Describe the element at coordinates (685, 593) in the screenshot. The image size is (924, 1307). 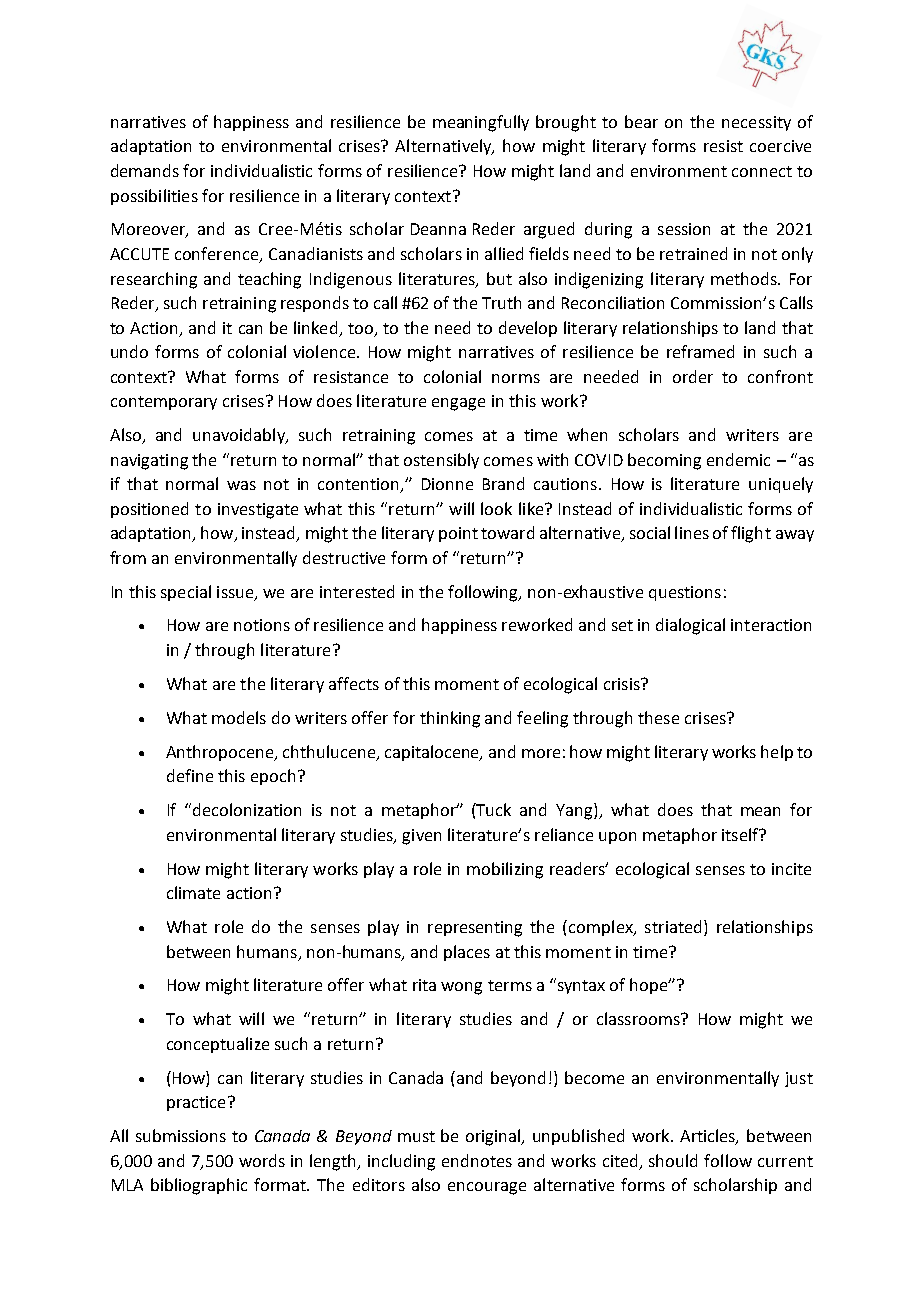
I see `questions` at that location.
